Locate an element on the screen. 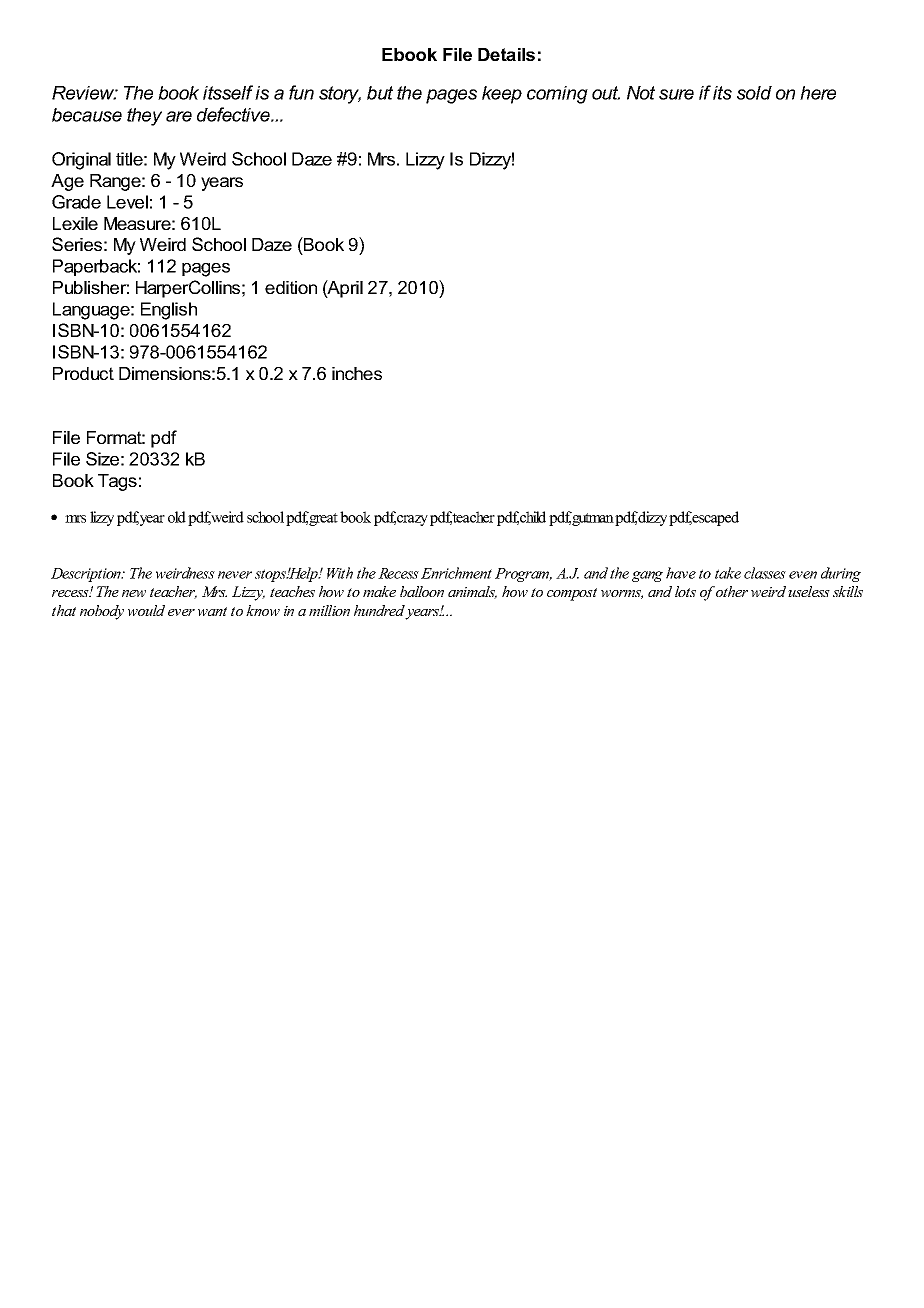  Enrichment is located at coordinates (456, 573).
